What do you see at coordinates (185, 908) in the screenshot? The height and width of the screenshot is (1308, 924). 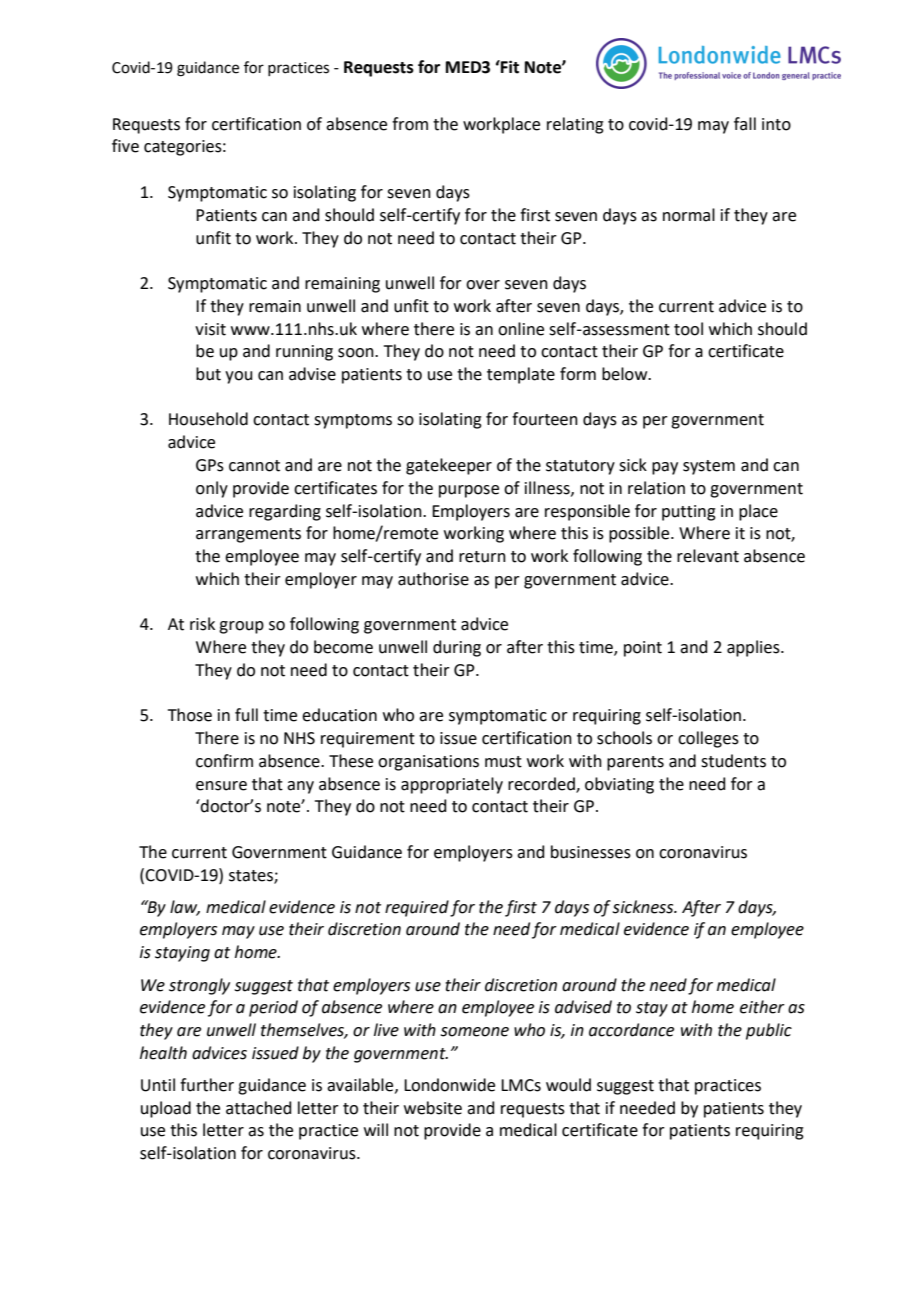 I see `law` at bounding box center [185, 908].
